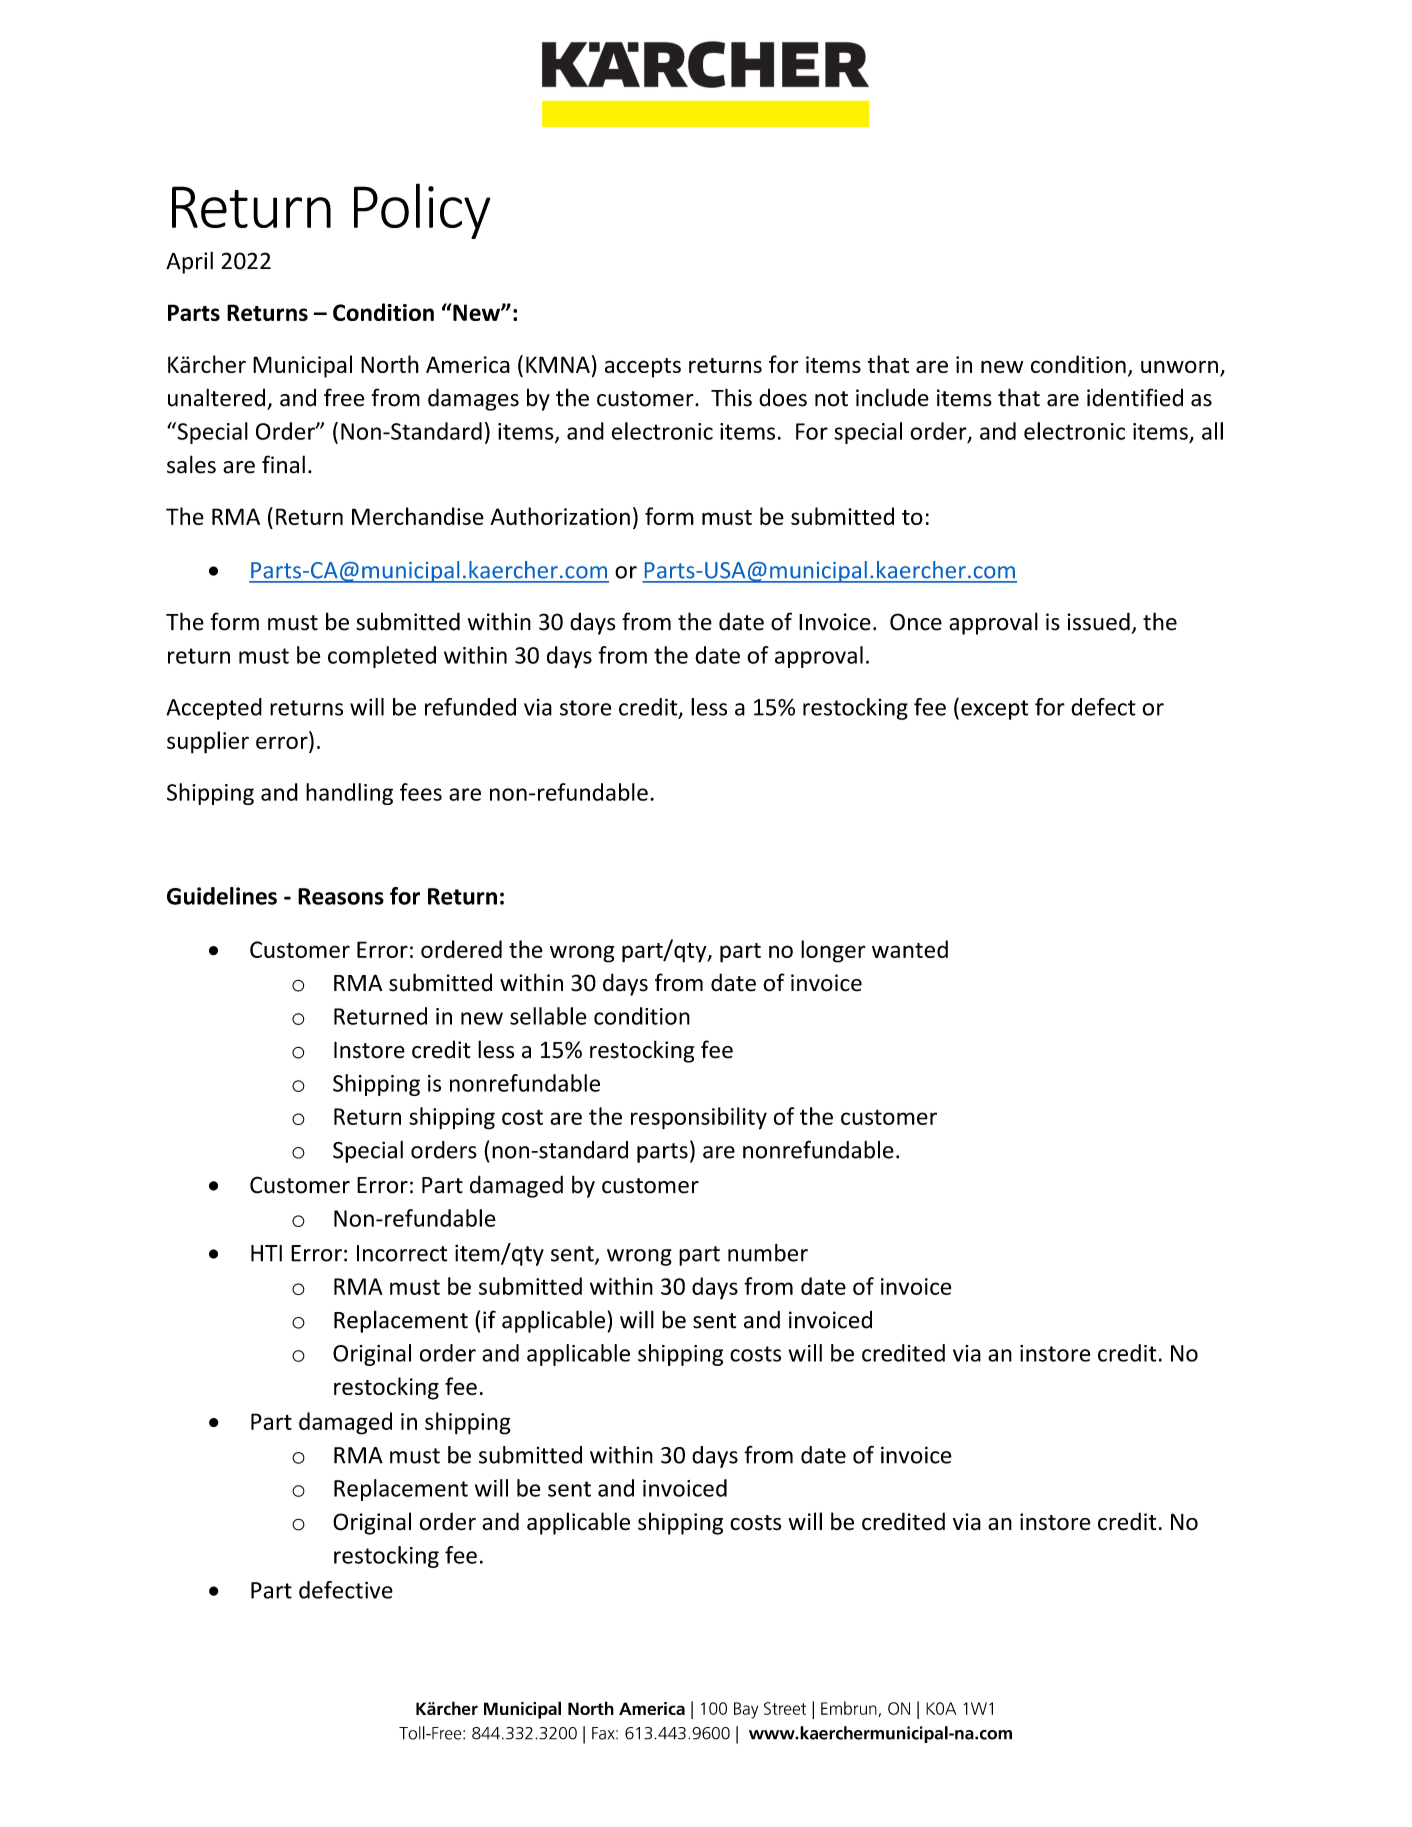  Describe the element at coordinates (768, 1253) in the document. I see `number` at that location.
